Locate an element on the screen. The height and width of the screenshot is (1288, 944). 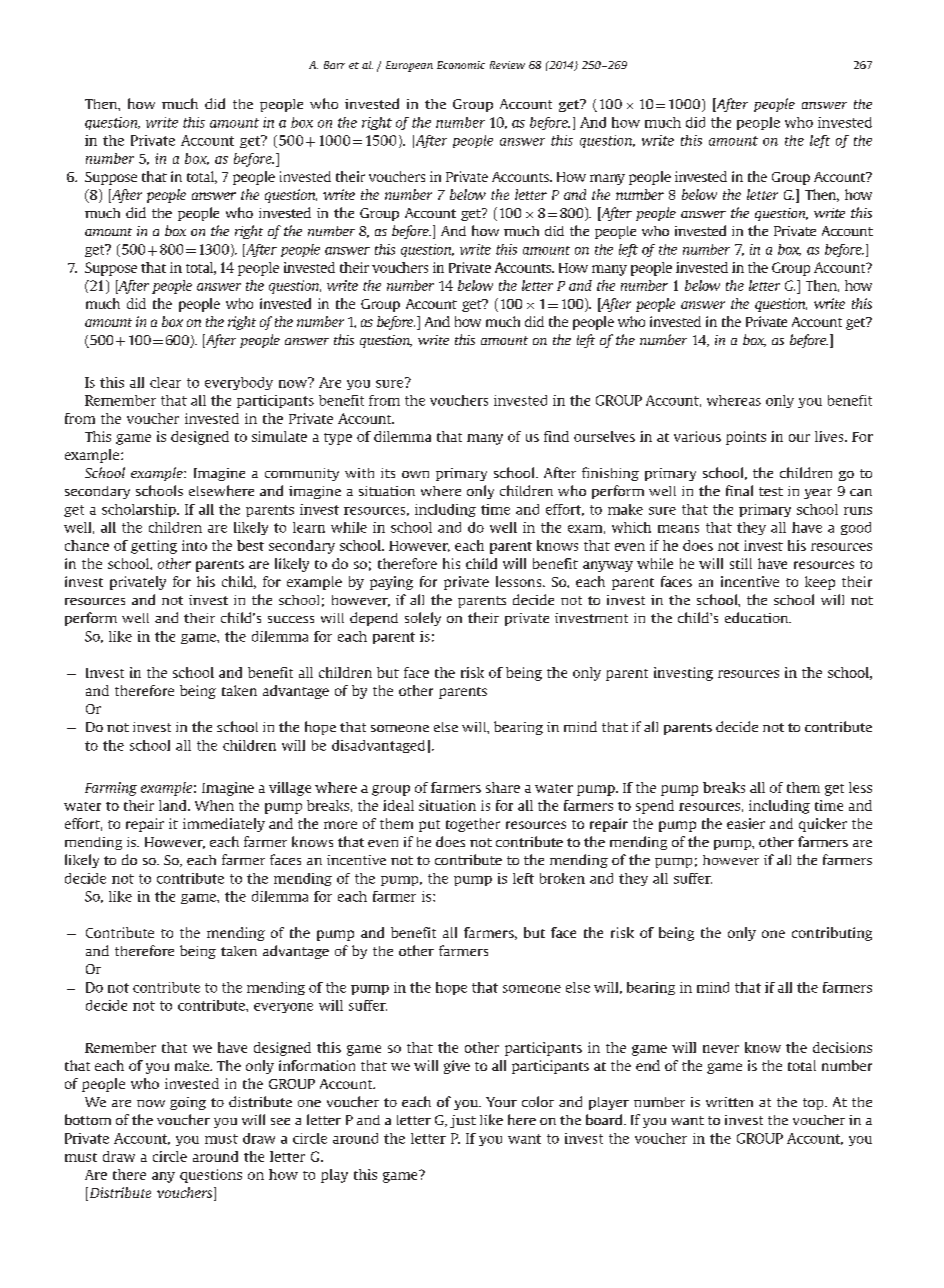
going is located at coordinates (188, 1103).
